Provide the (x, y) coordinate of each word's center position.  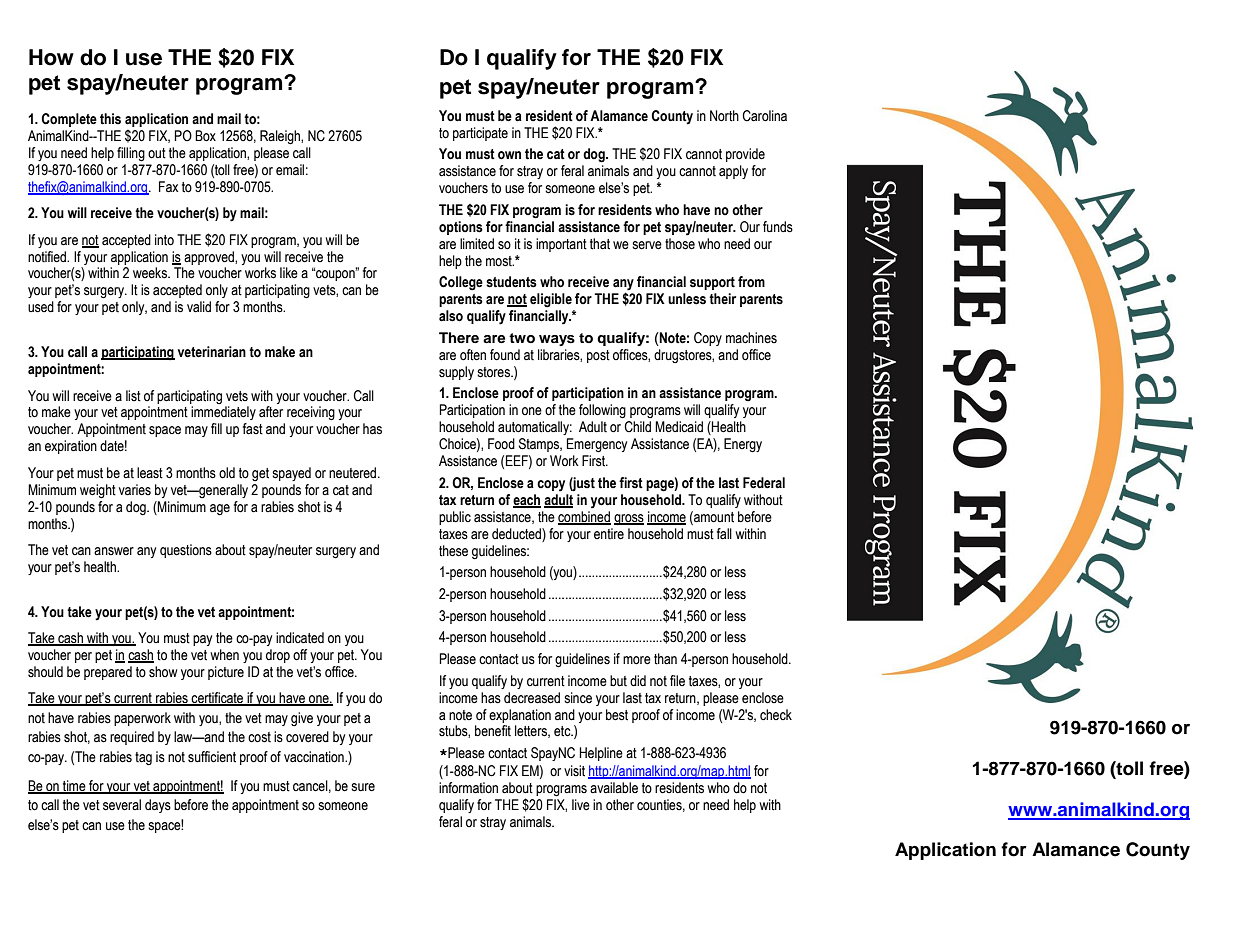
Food (501, 444)
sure (363, 787)
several (122, 805)
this (110, 119)
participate (480, 134)
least (150, 473)
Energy (743, 445)
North (724, 116)
